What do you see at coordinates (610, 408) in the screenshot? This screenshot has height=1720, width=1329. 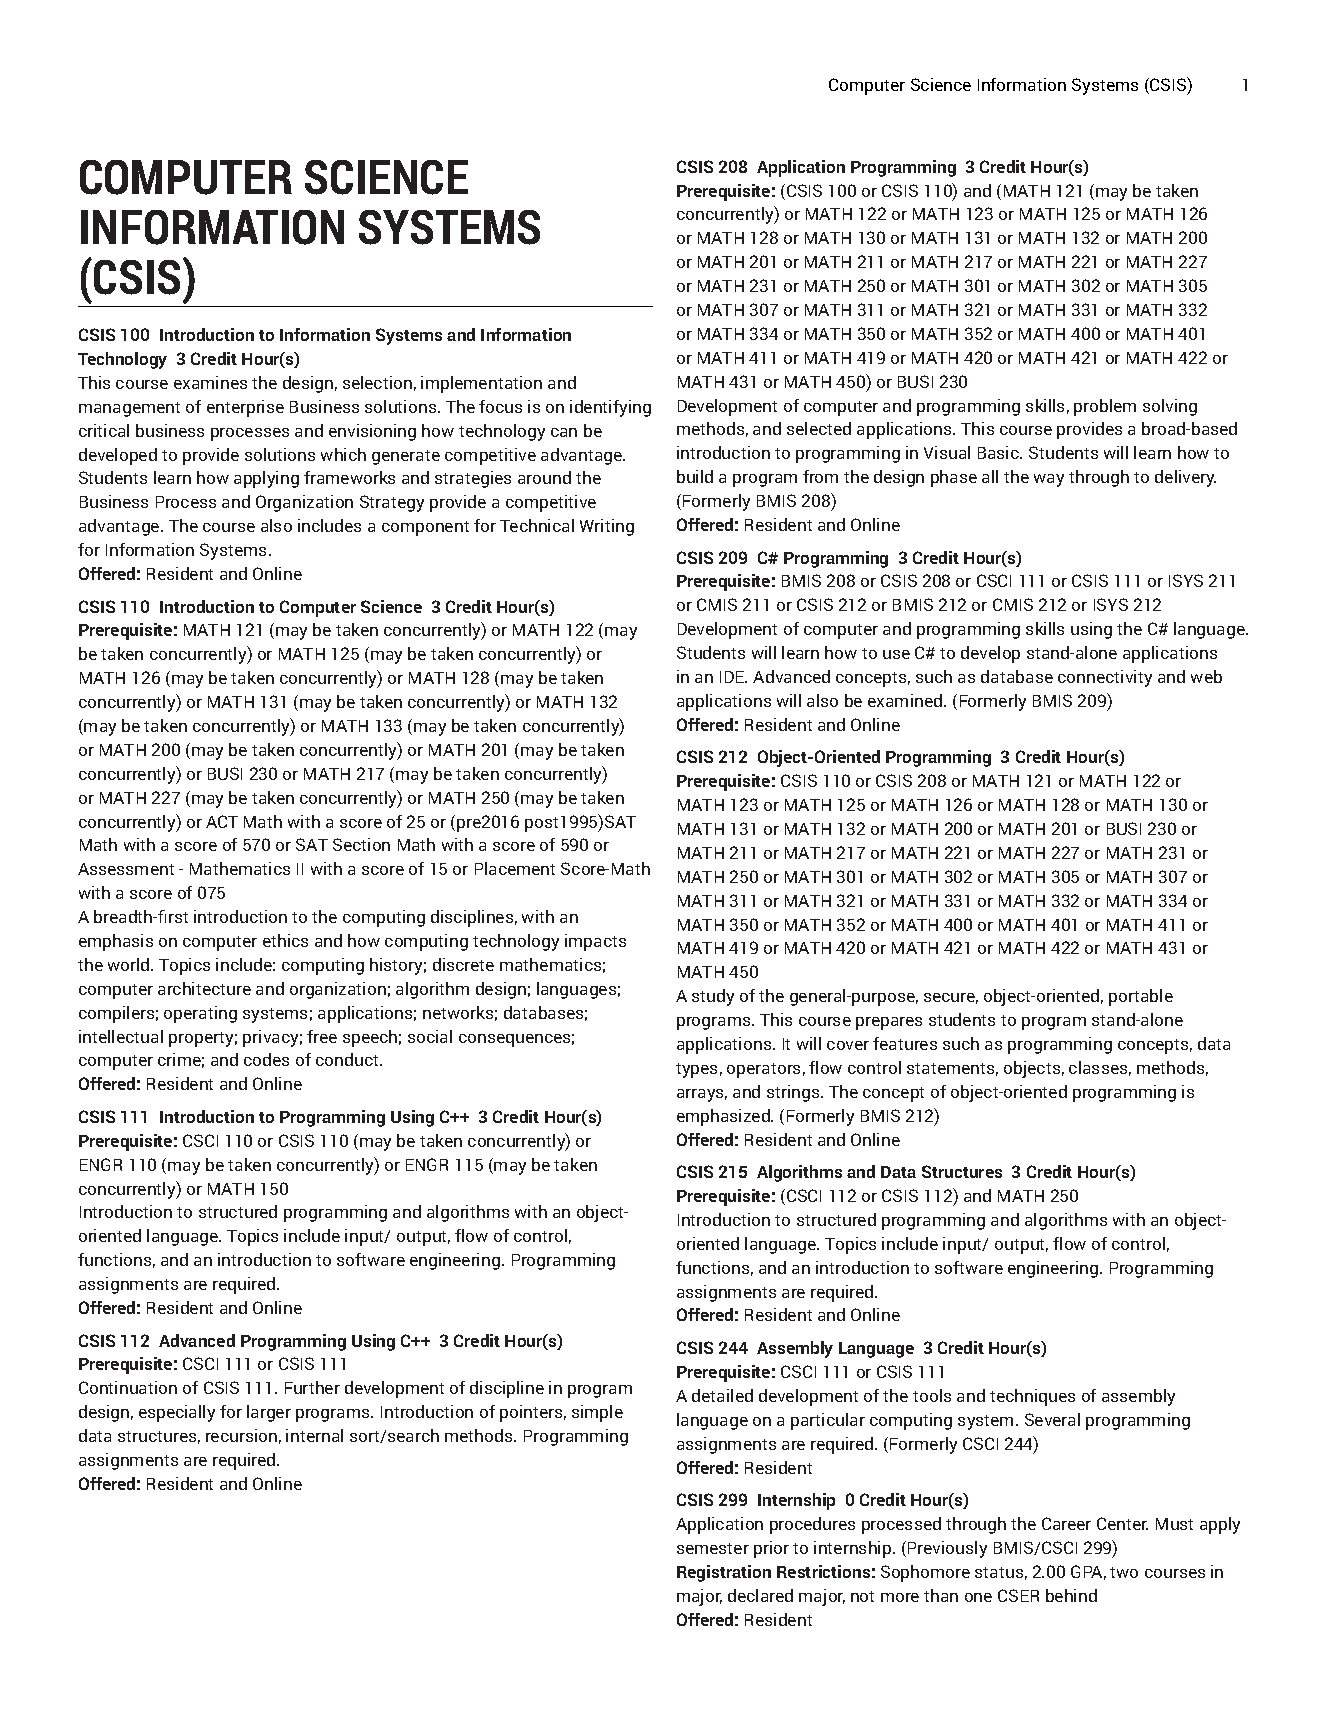 I see `identifying` at bounding box center [610, 408].
